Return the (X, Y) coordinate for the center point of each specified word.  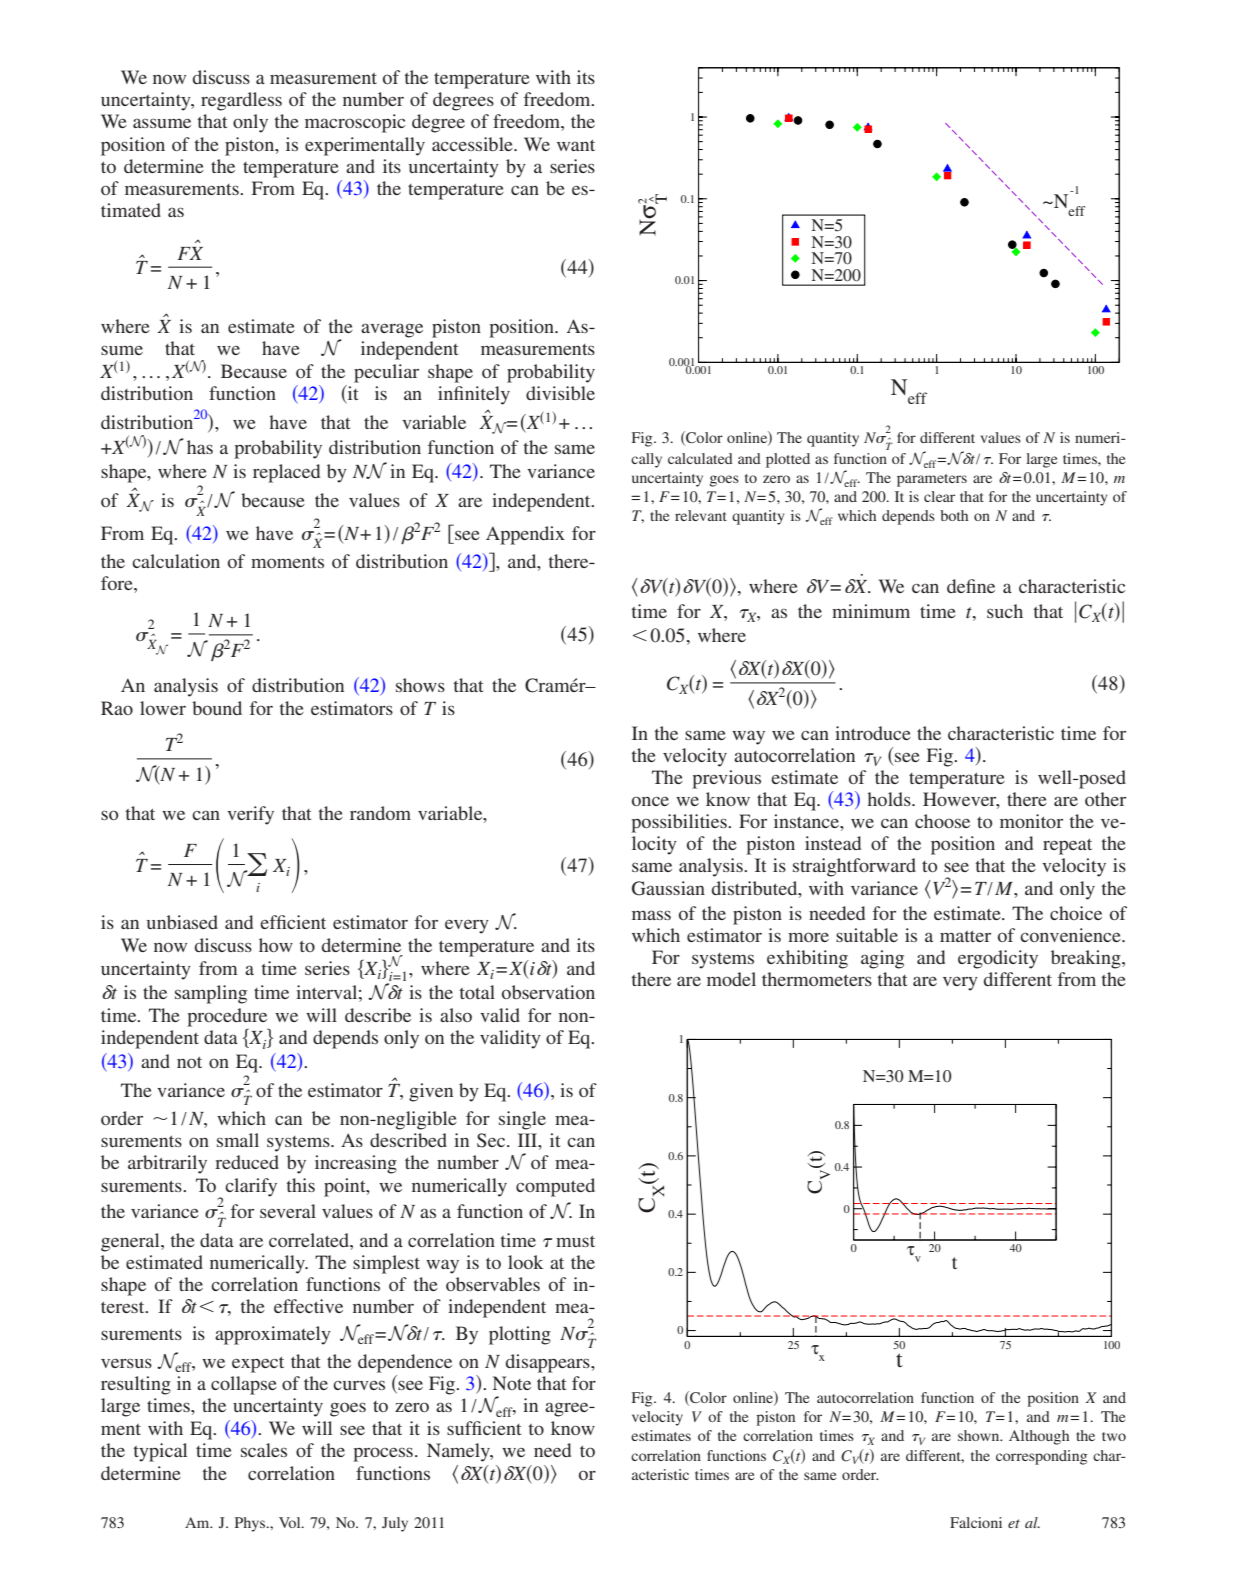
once (650, 801)
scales (264, 1450)
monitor (1031, 821)
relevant (701, 515)
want (576, 145)
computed (555, 1187)
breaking (1087, 959)
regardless (241, 101)
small (238, 1140)
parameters (932, 480)
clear (939, 496)
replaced (286, 473)
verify (250, 815)
